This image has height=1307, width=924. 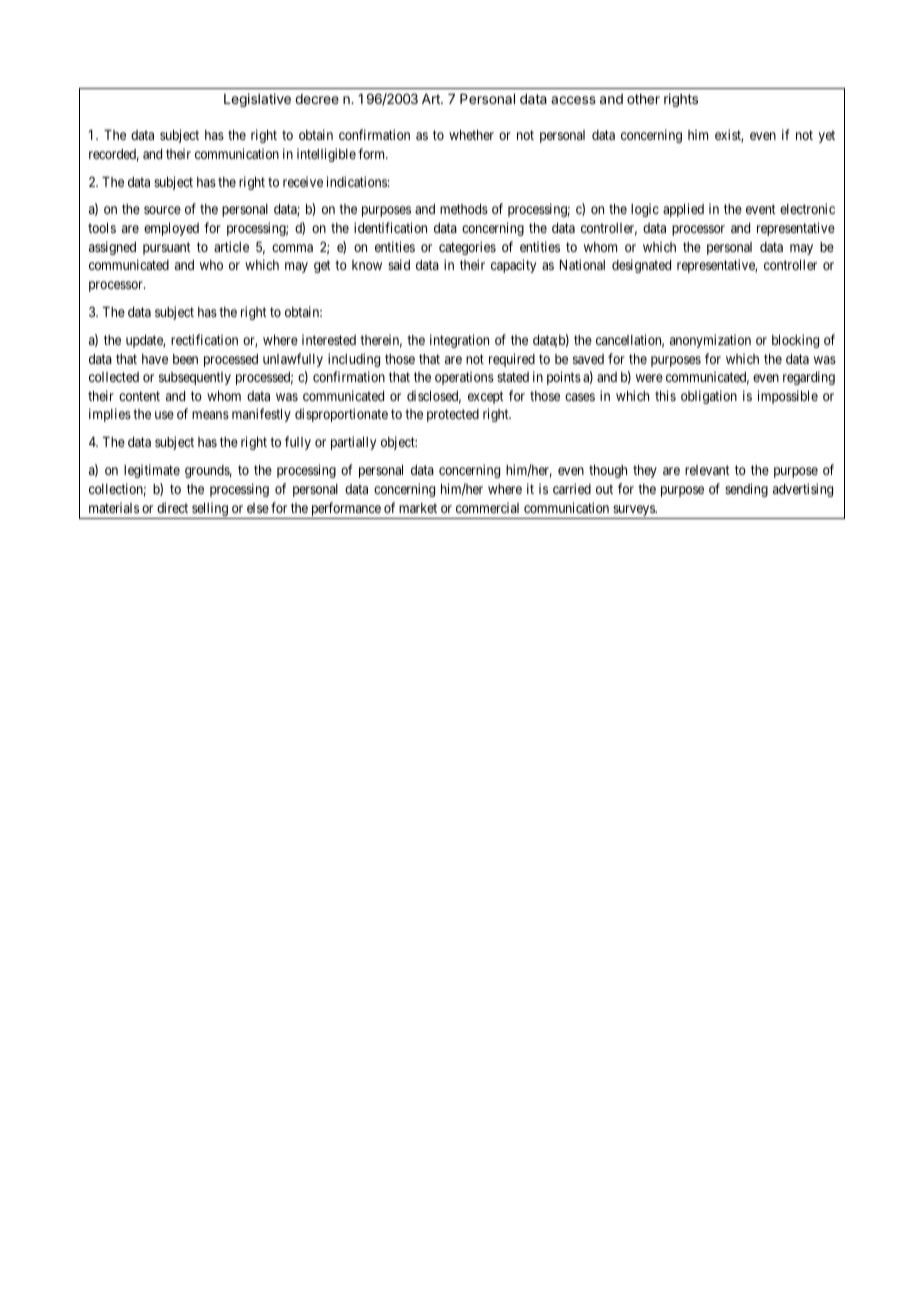 I want to click on categories, so click(x=467, y=248).
